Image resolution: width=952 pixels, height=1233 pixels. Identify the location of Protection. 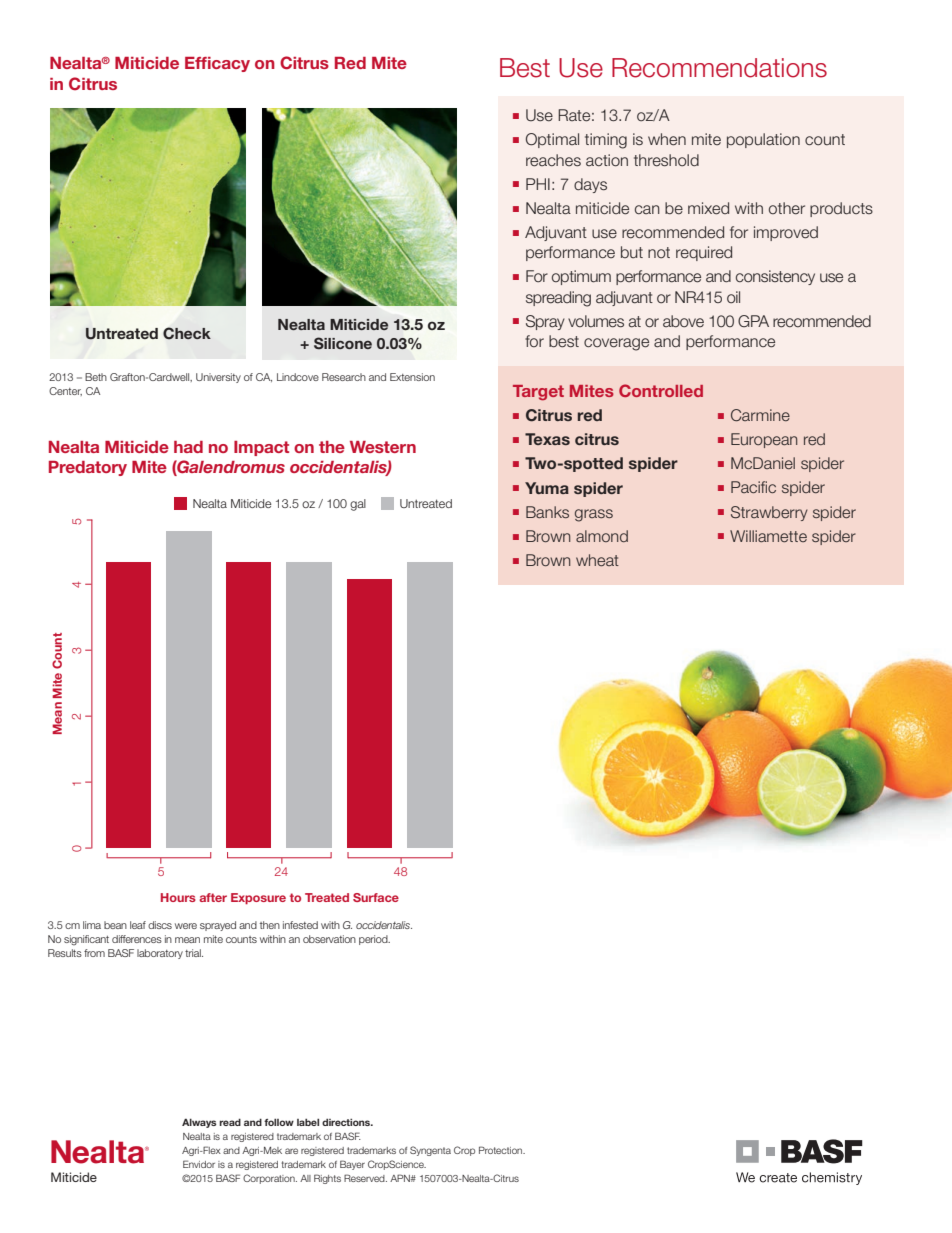
(502, 1150).
